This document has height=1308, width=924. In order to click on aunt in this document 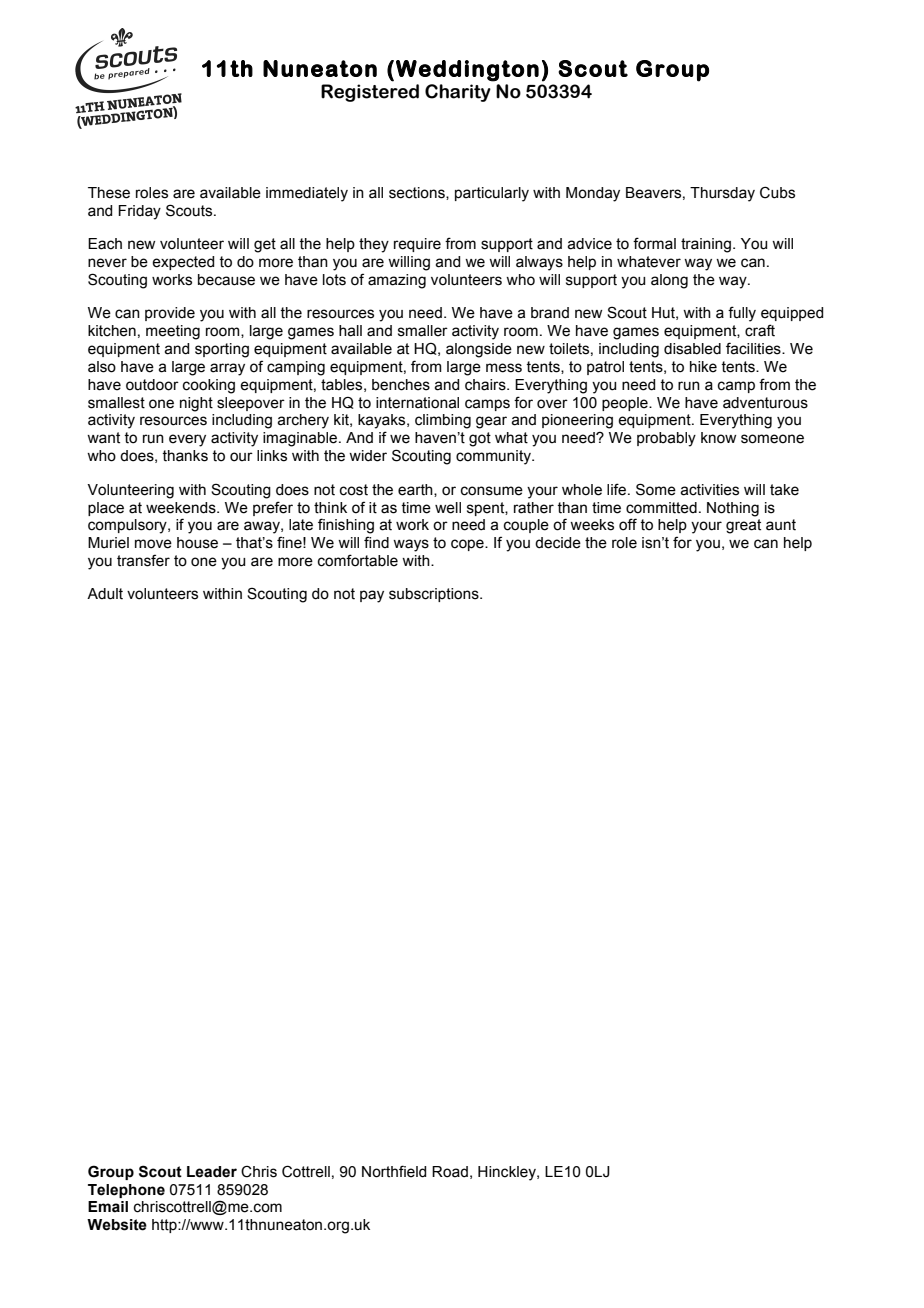, I will do `click(781, 525)`.
